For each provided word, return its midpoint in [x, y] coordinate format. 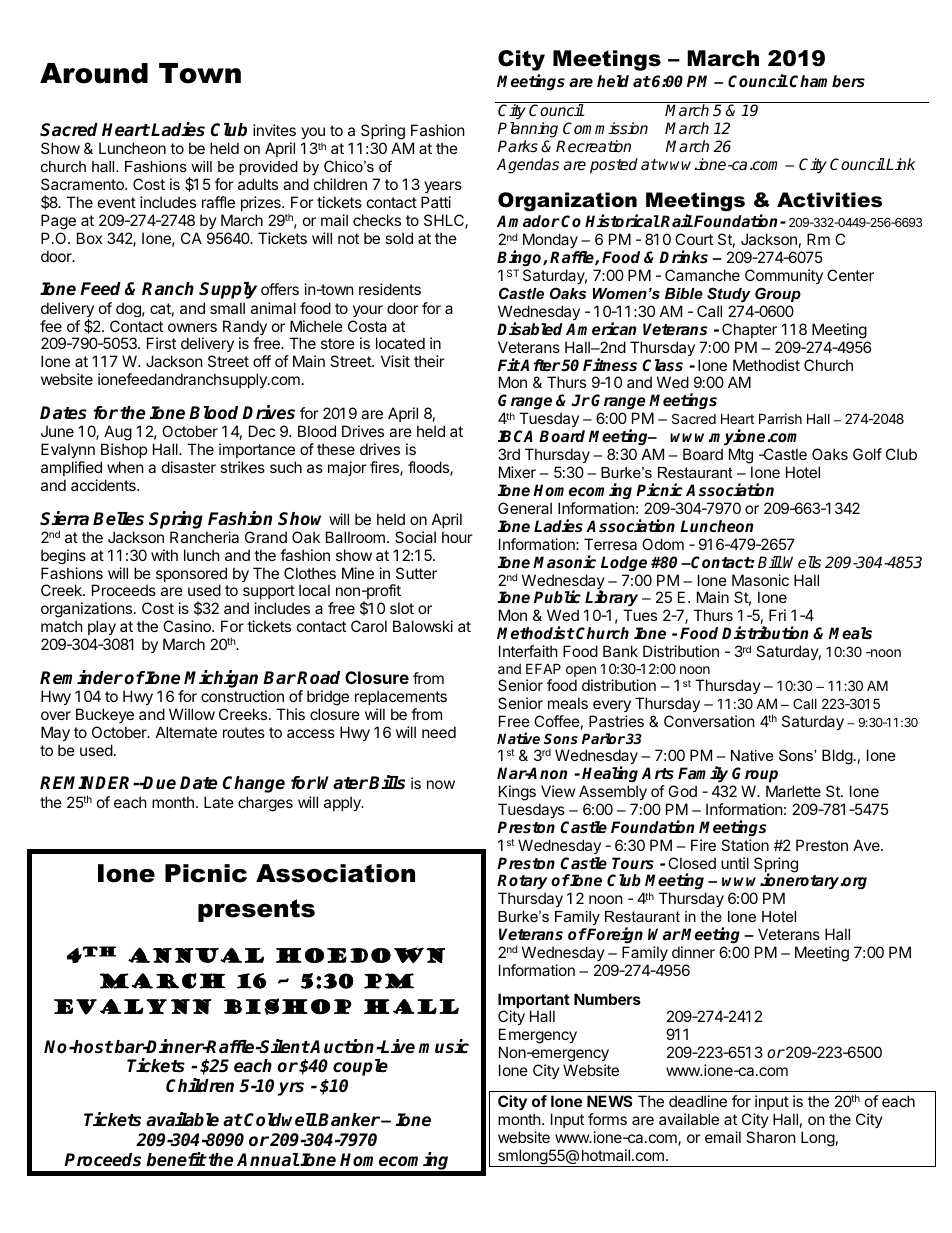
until [735, 863]
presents [256, 910]
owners [192, 327]
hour [457, 537]
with [164, 555]
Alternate [186, 732]
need [439, 732]
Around [94, 73]
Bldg [837, 757]
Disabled [530, 329]
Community [784, 278]
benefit [176, 1159]
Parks [518, 146]
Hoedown [360, 955]
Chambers [827, 81]
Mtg [741, 457]
